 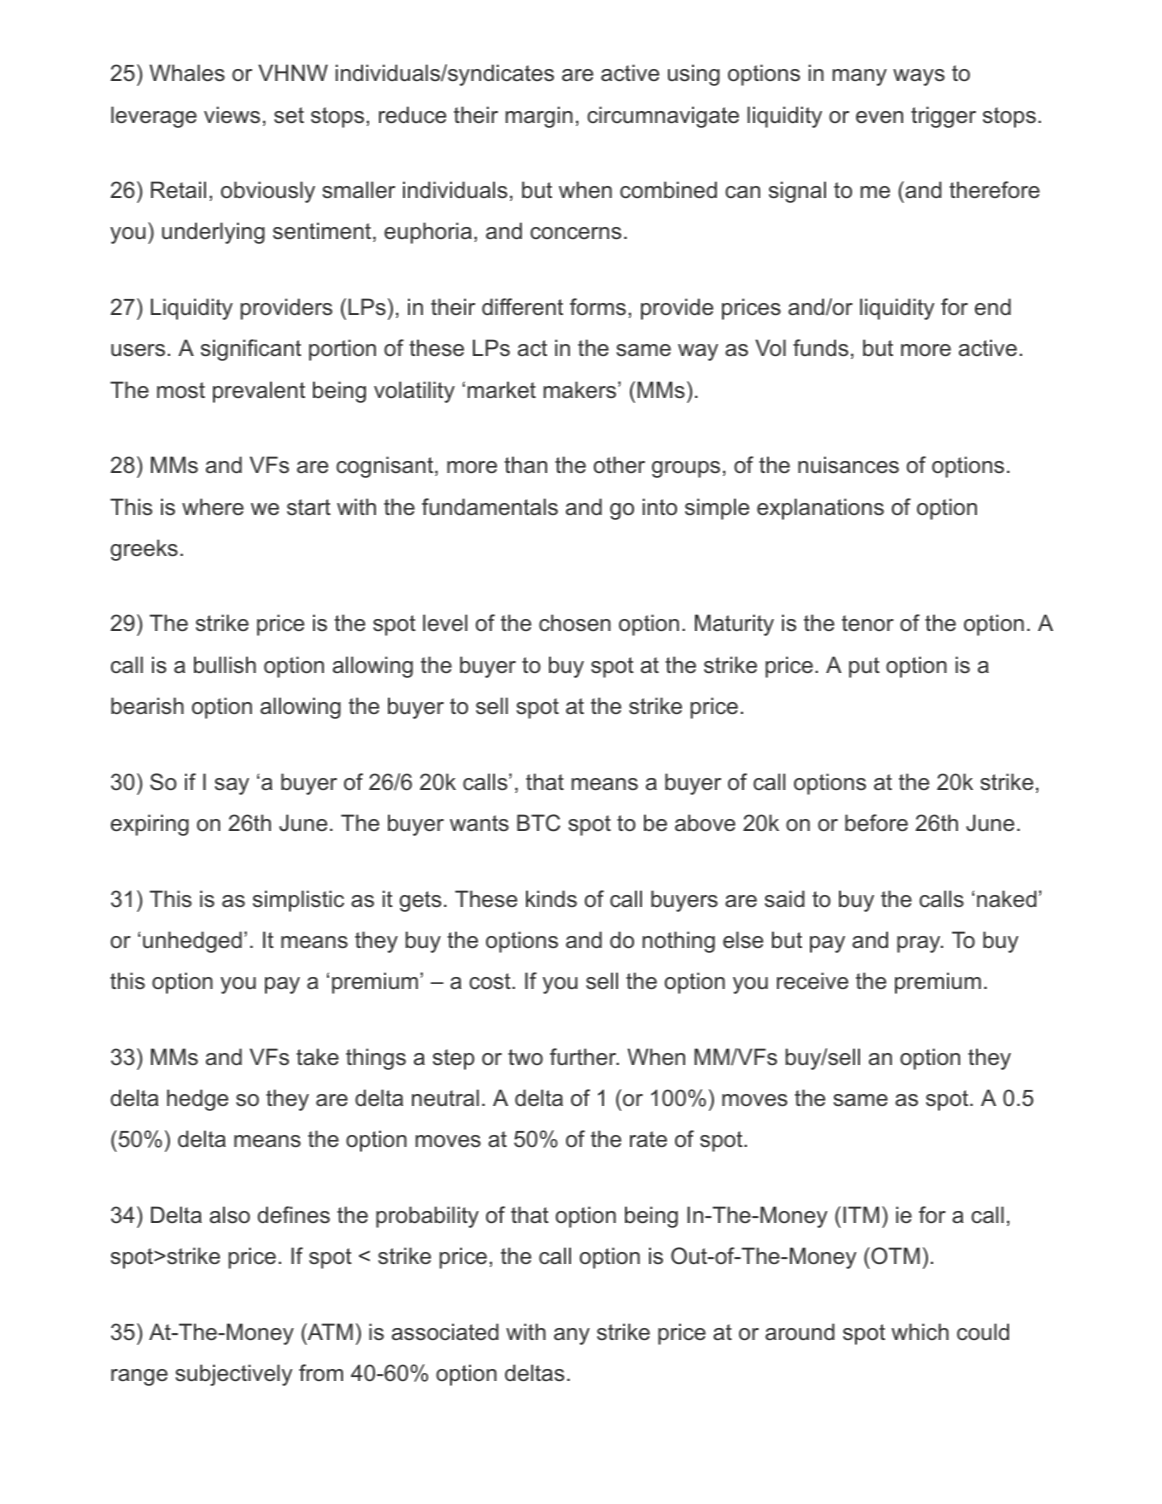 I want to click on pray, so click(x=919, y=944).
